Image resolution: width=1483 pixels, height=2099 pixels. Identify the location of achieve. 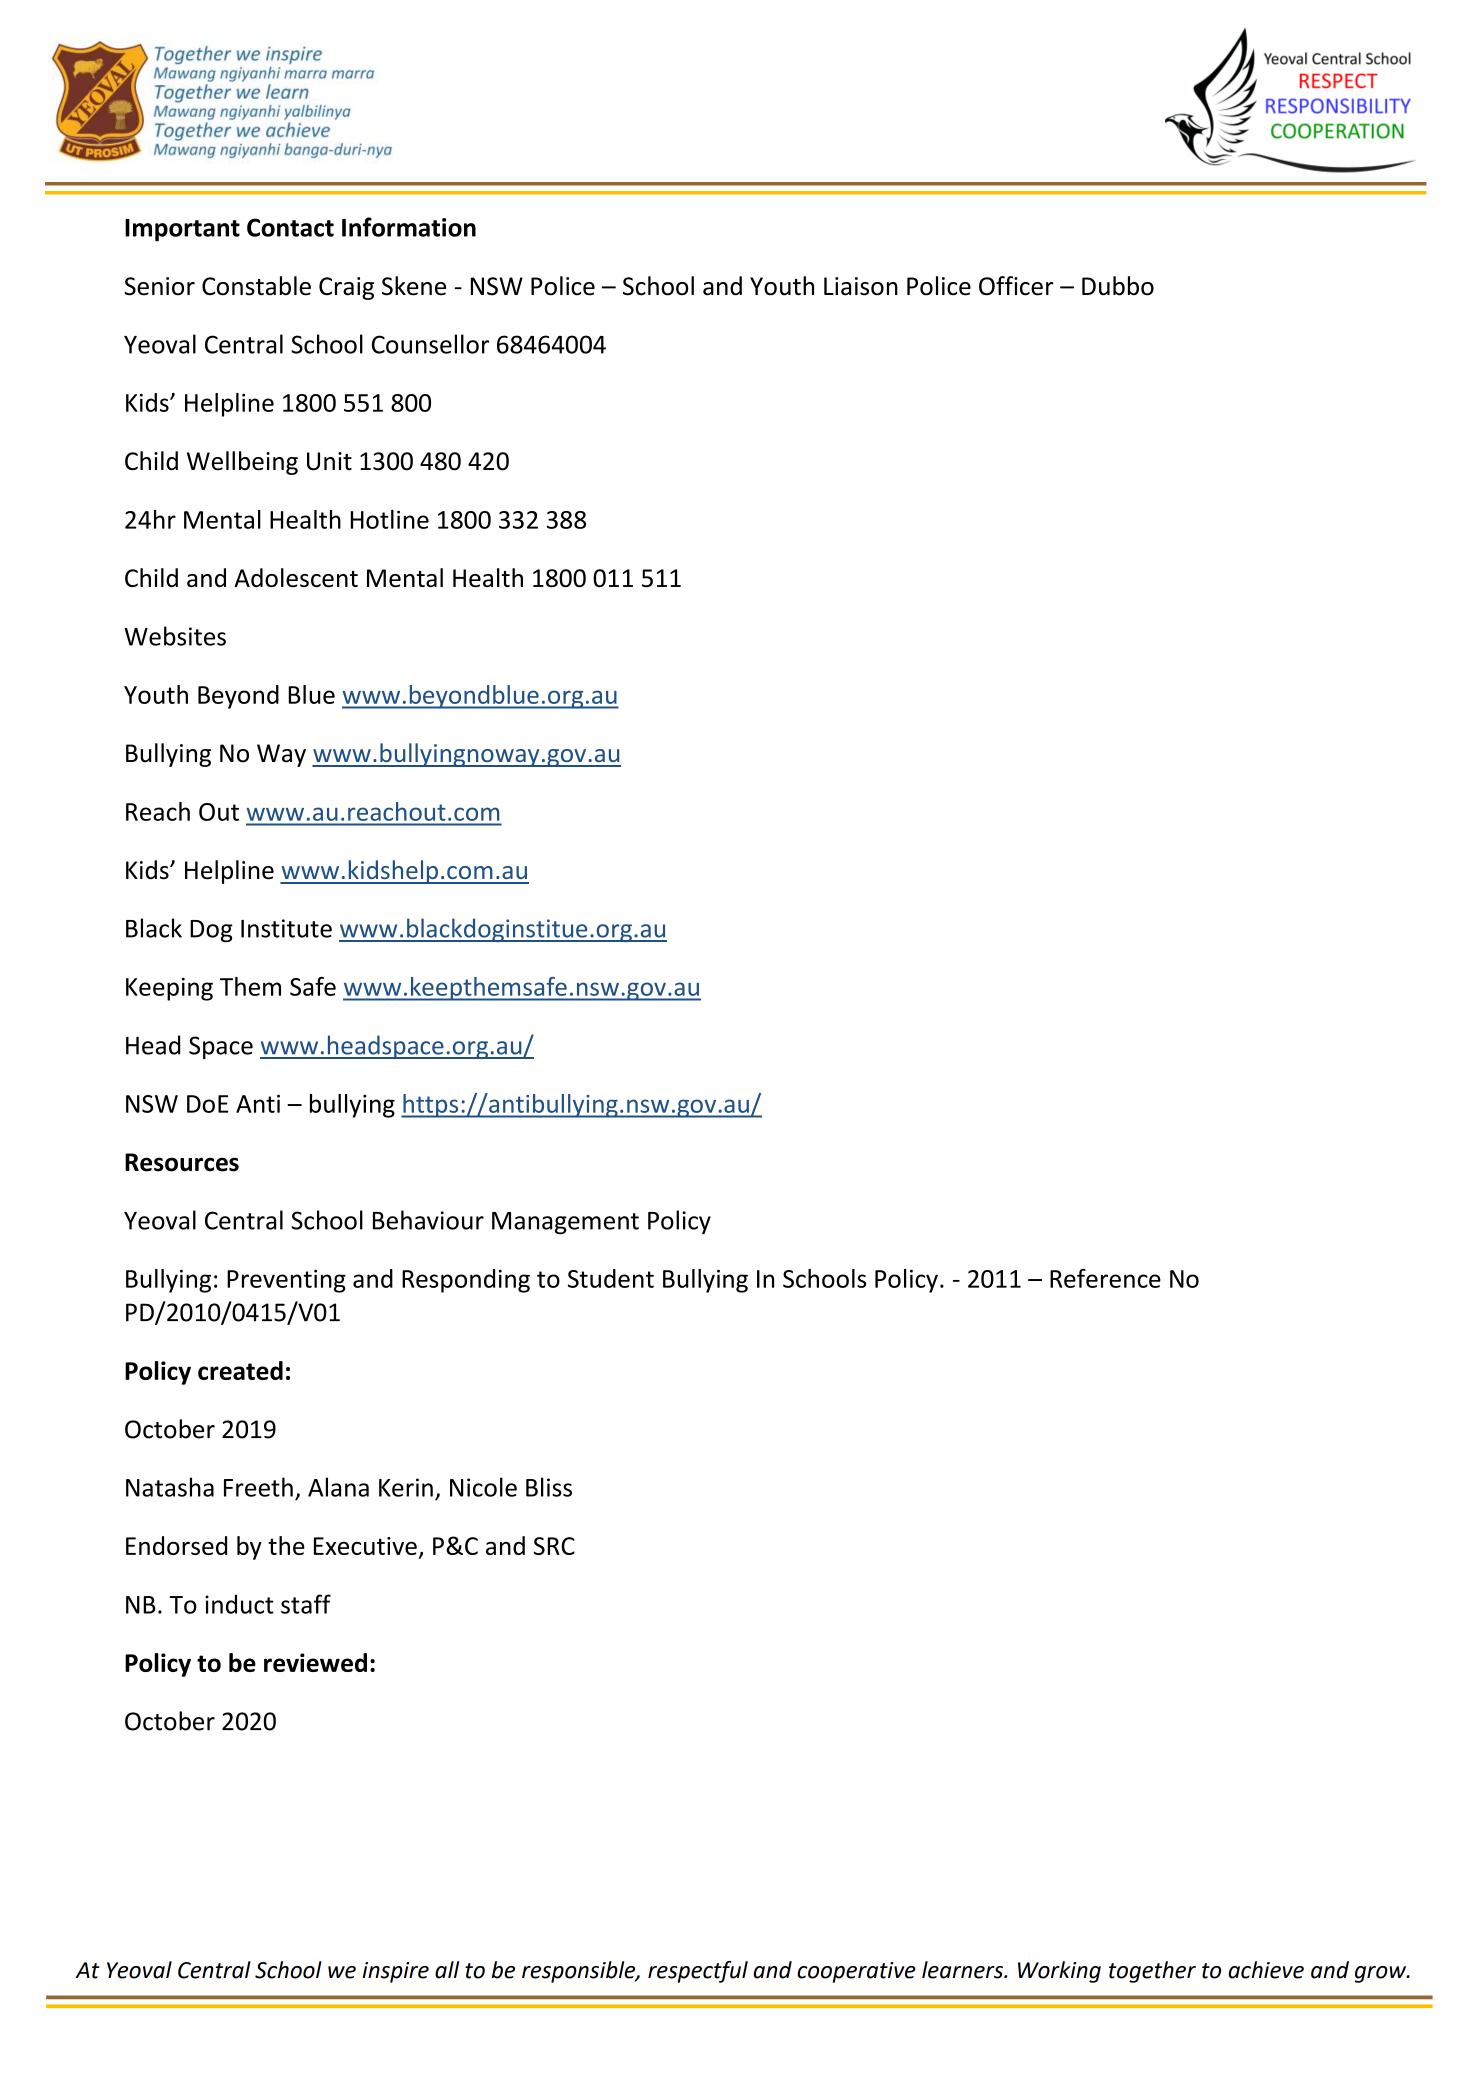
(1266, 1970).
